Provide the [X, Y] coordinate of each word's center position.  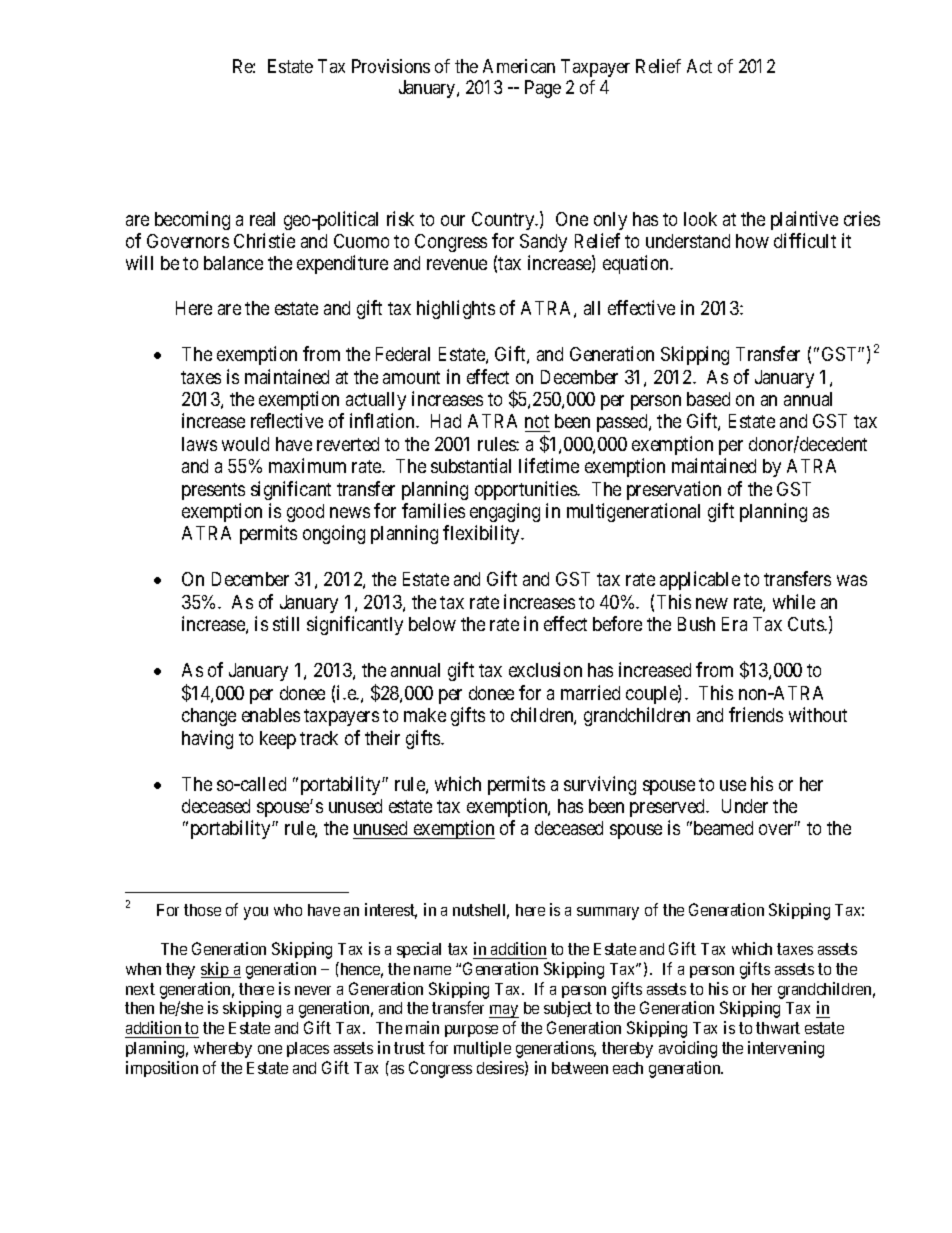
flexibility [483, 534]
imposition [162, 1069]
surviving [600, 785]
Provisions [391, 66]
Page [543, 89]
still [286, 623]
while [794, 601]
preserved [669, 808]
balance [233, 263]
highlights [456, 309]
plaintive [804, 220]
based [708, 399]
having [207, 739]
